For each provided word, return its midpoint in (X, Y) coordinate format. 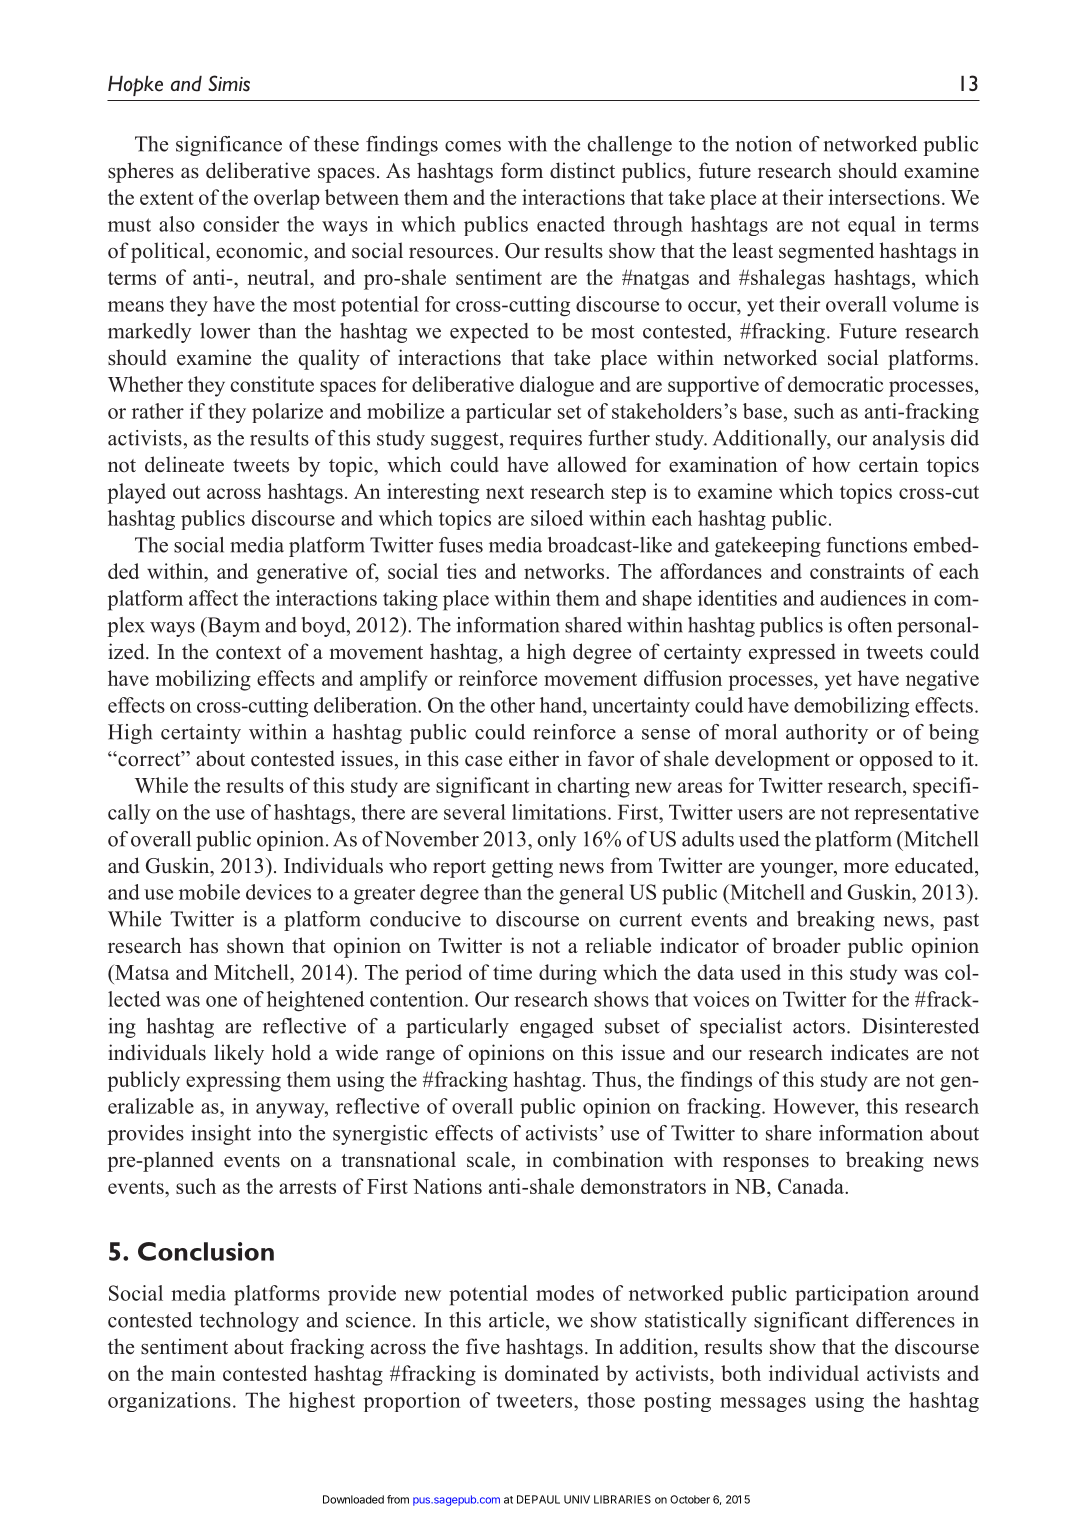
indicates (870, 1052)
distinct (582, 170)
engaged (557, 1028)
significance (229, 146)
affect (213, 598)
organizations (169, 1402)
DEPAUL (538, 1499)
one (221, 1001)
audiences (863, 598)
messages (763, 1404)
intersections (884, 197)
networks (565, 571)
